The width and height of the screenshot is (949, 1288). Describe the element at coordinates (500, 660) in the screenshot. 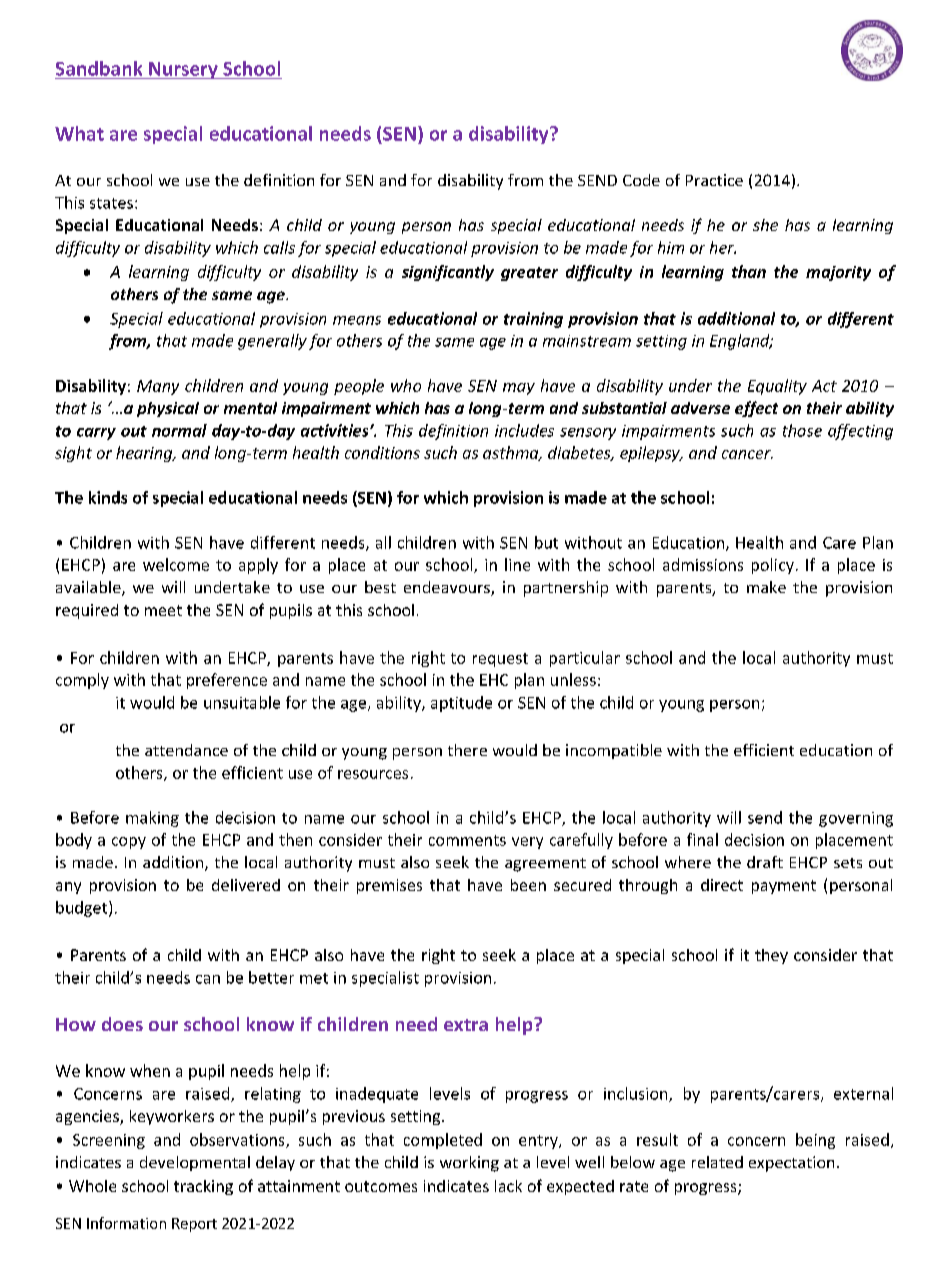

I see `request` at that location.
